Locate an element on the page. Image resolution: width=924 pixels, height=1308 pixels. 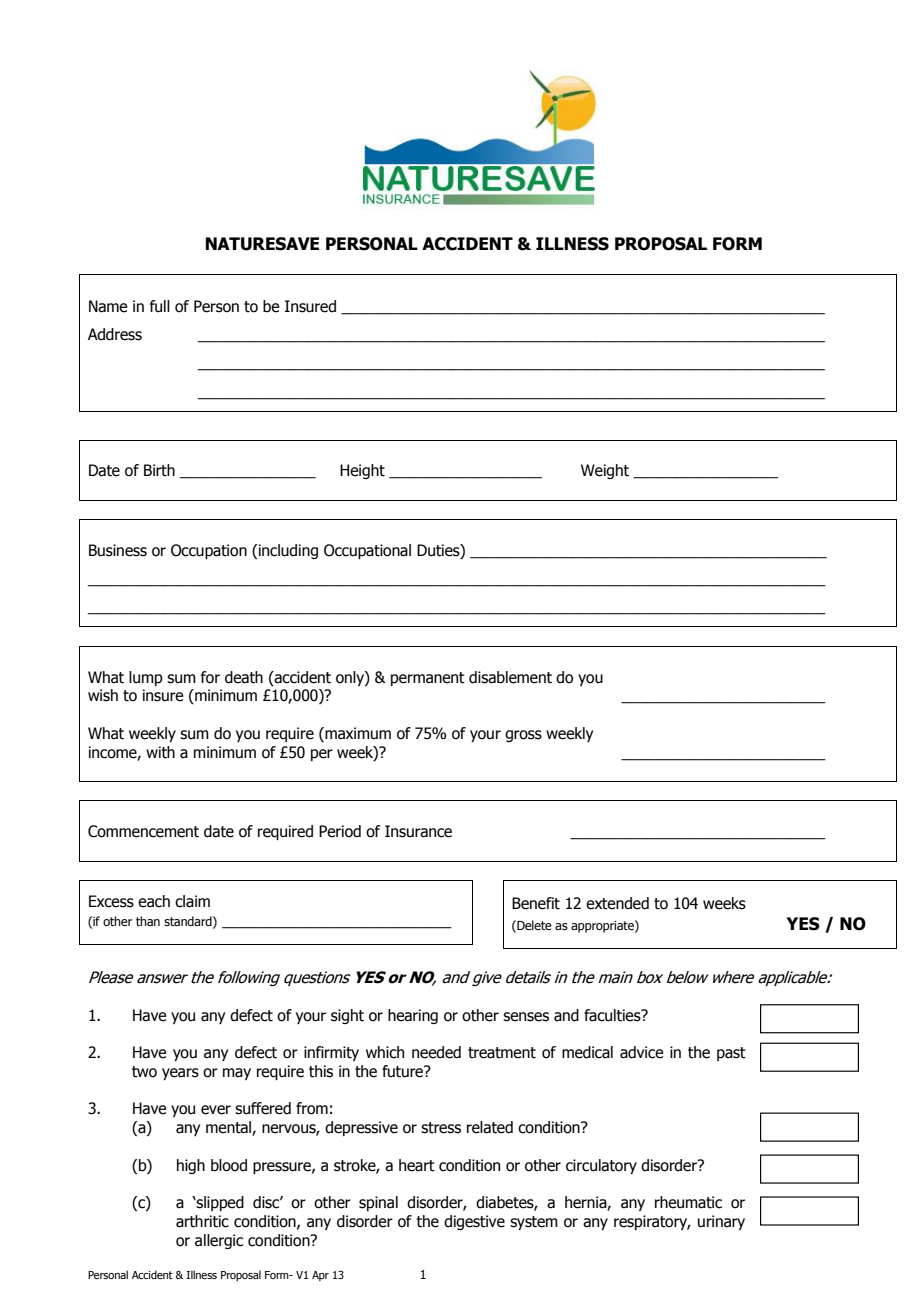
hearing is located at coordinates (413, 1016).
